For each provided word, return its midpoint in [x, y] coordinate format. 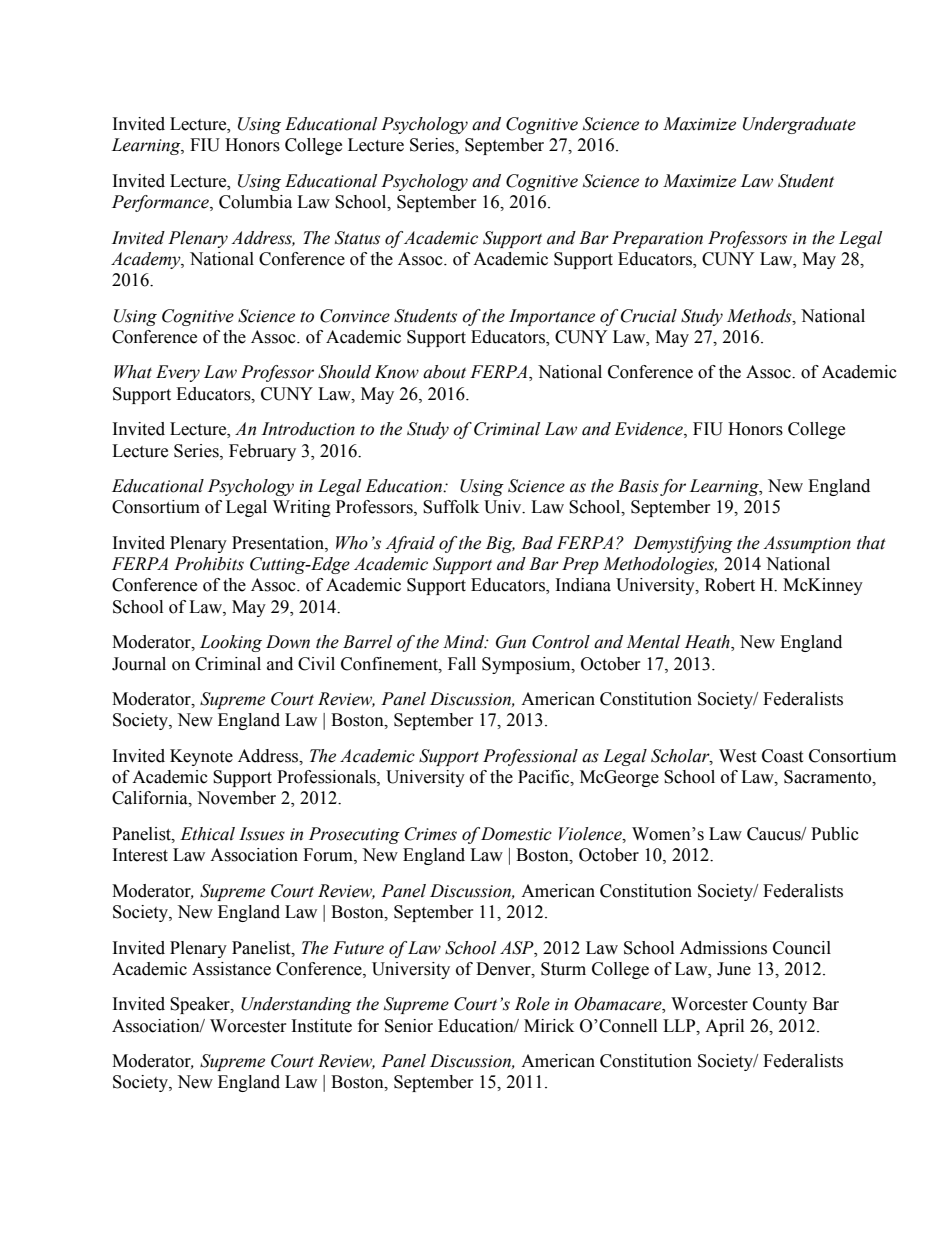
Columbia [255, 202]
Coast [782, 756]
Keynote [201, 757]
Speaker [201, 1005]
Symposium [527, 665]
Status [357, 238]
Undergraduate [799, 125]
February [262, 452]
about [444, 372]
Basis [638, 486]
